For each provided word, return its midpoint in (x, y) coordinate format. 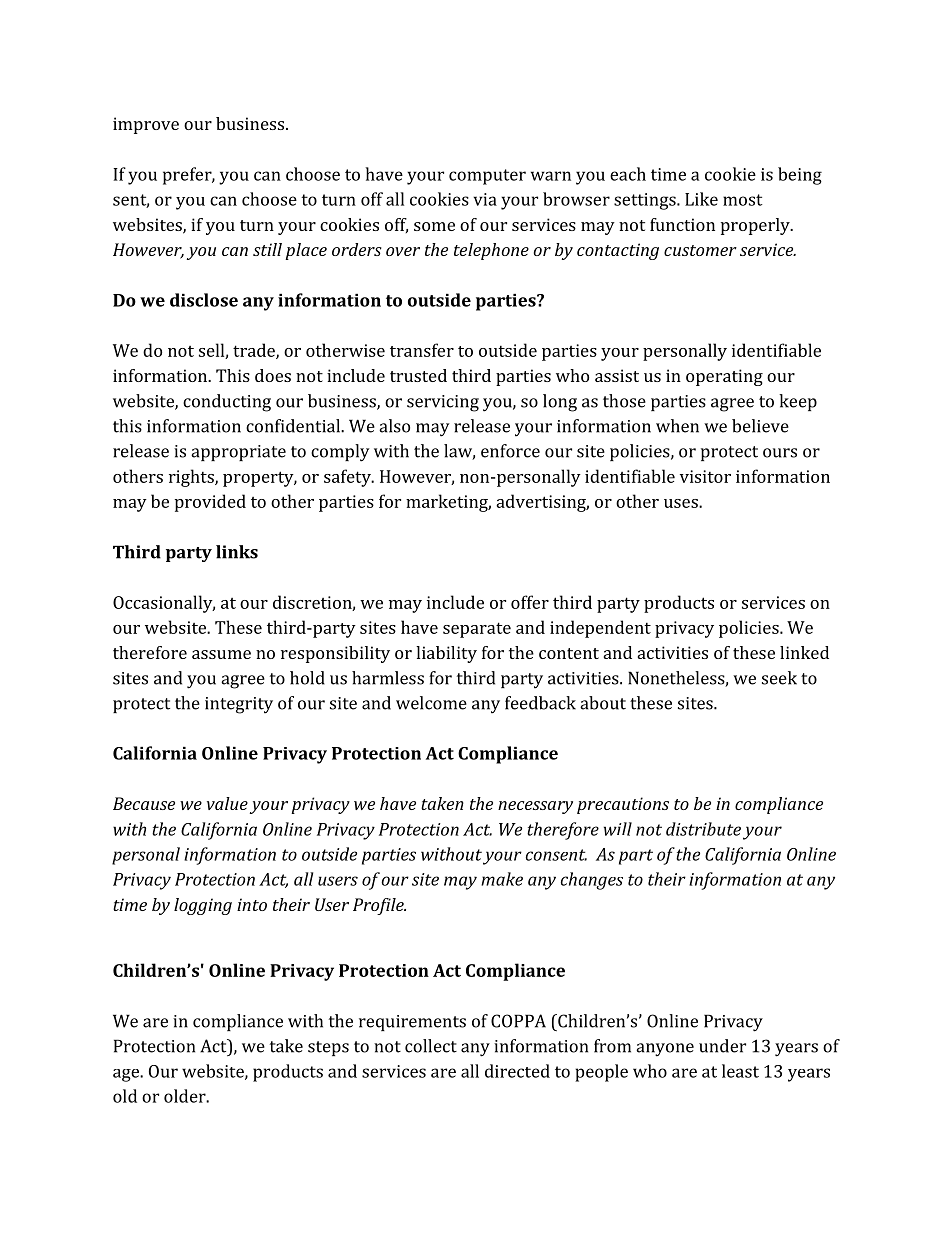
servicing (443, 403)
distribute (703, 829)
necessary (535, 807)
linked (804, 652)
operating (724, 377)
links (237, 552)
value (227, 803)
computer (487, 177)
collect (431, 1046)
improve (146, 125)
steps (328, 1048)
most (743, 200)
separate (477, 630)
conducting (227, 403)
